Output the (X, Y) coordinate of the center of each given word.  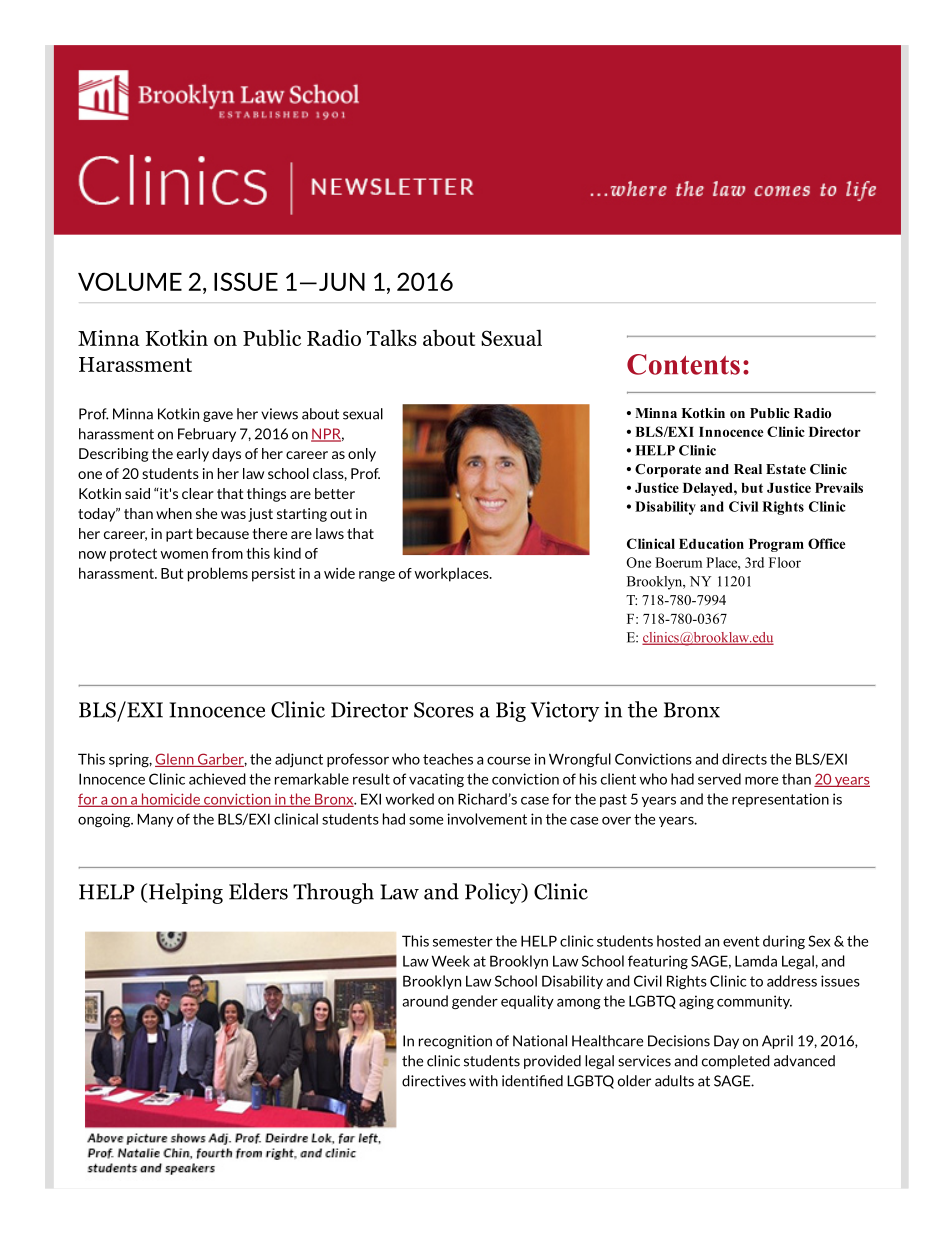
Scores (444, 710)
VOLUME (130, 281)
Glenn (175, 760)
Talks (392, 337)
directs (744, 759)
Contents (683, 364)
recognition (455, 1042)
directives (434, 1081)
